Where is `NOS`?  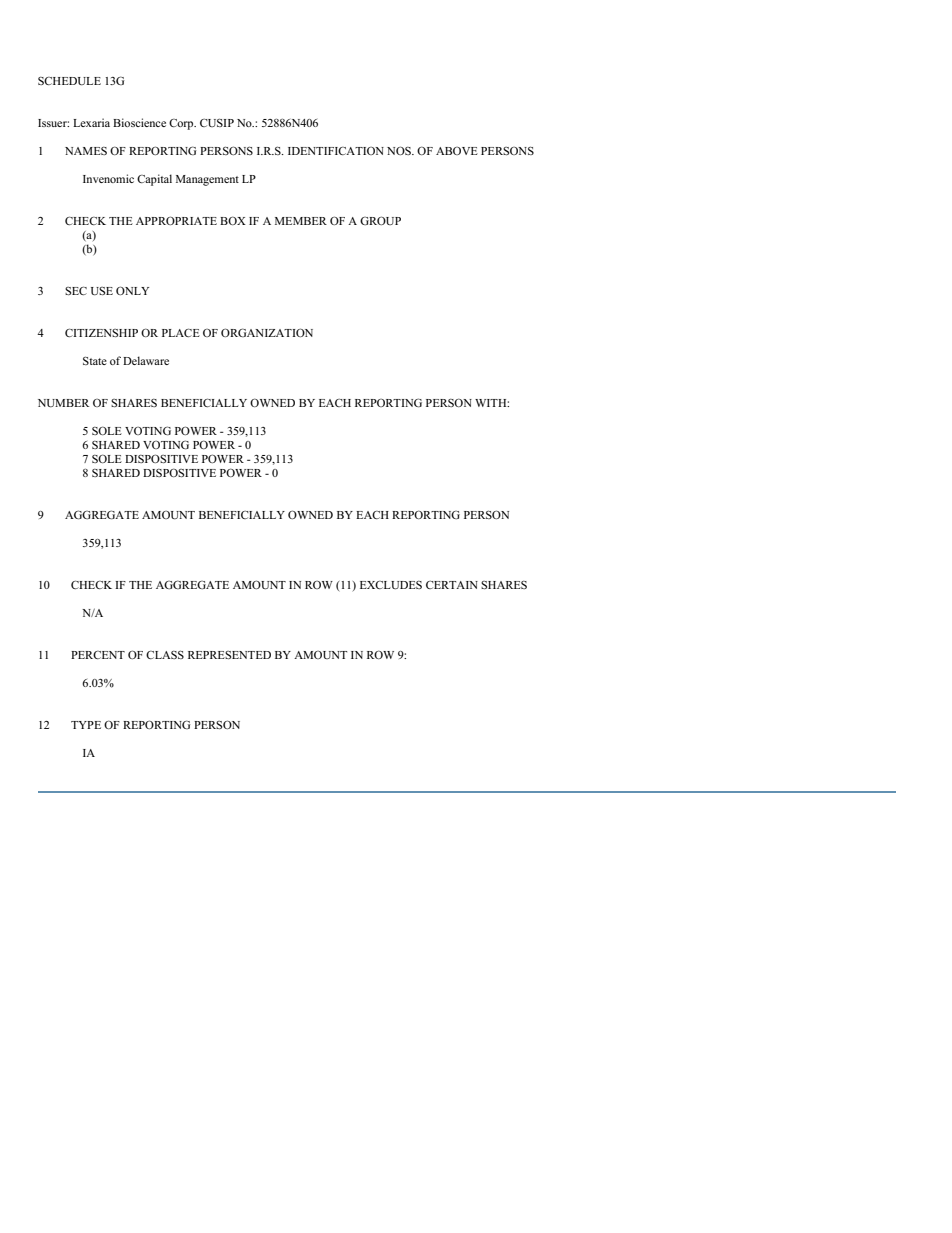
NOS is located at coordinates (400, 150).
